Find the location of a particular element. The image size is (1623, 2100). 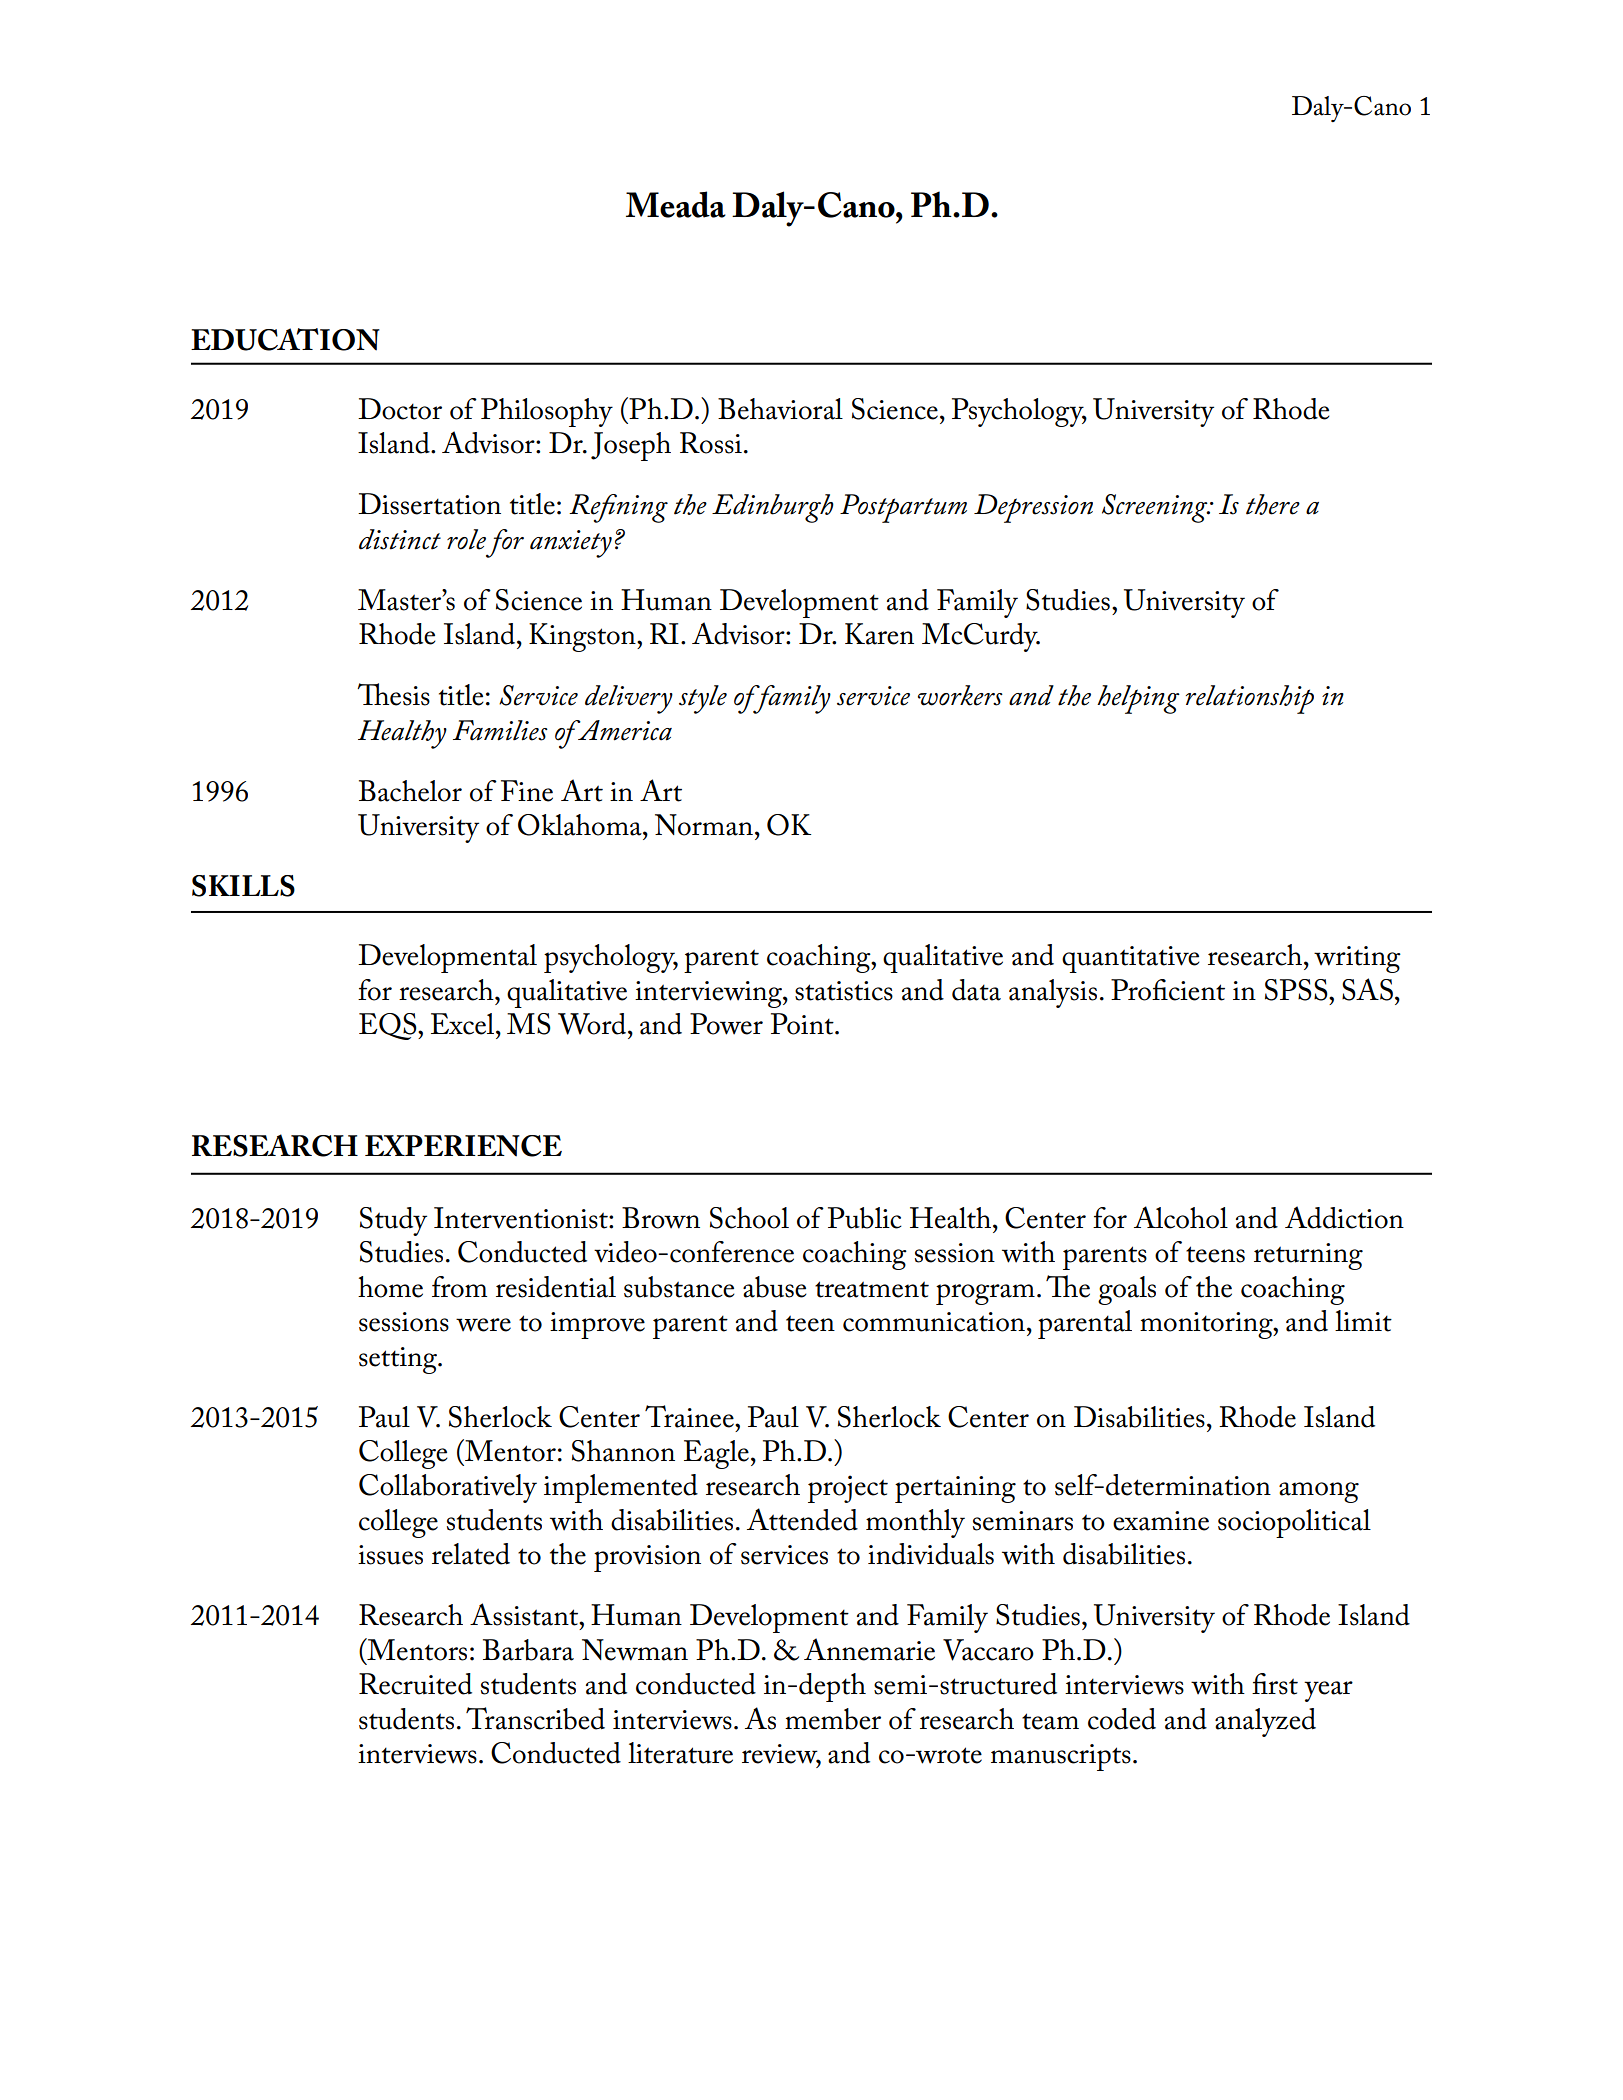

among is located at coordinates (1319, 1492).
